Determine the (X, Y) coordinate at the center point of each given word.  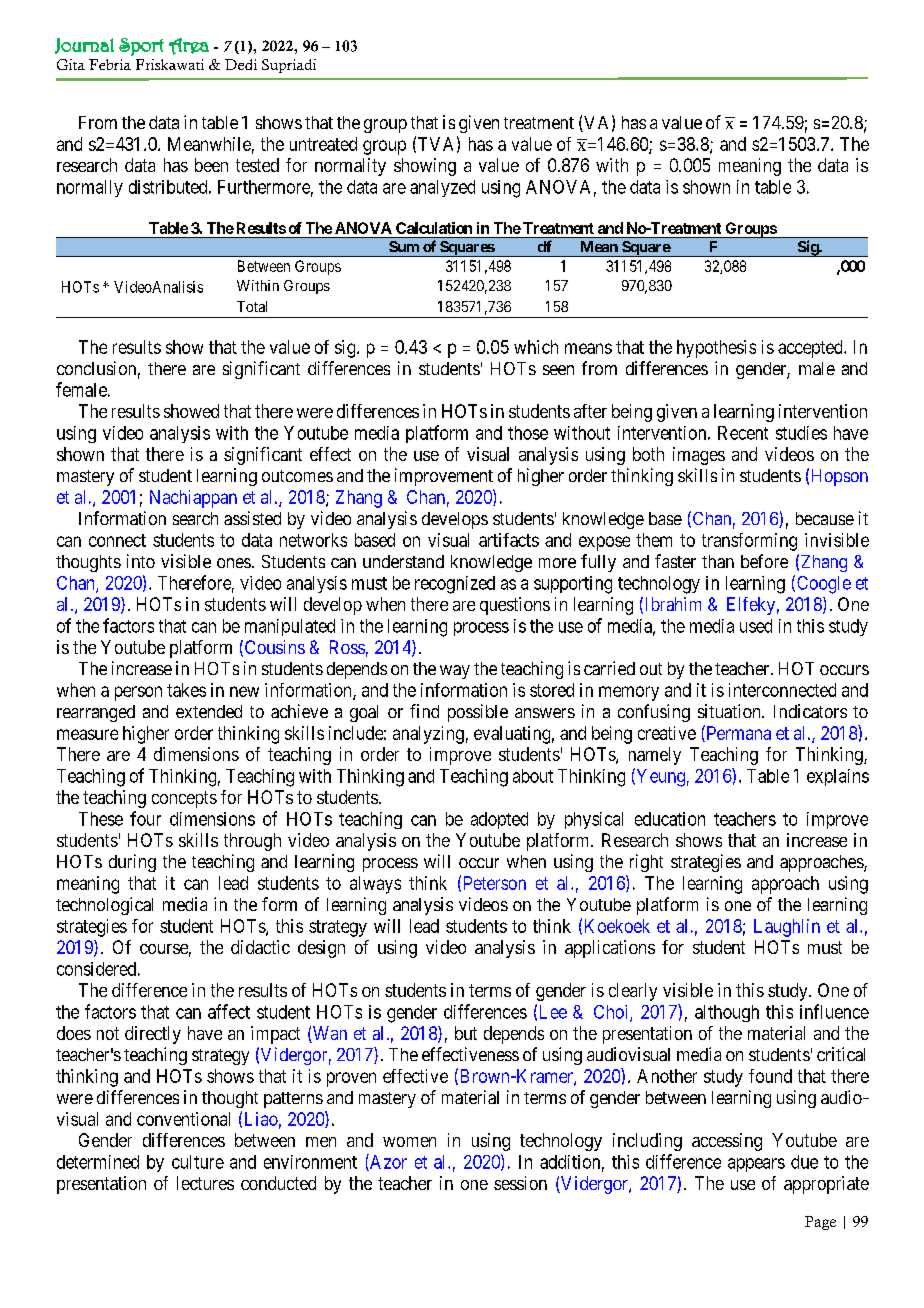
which (536, 347)
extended (209, 711)
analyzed (442, 188)
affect (229, 1011)
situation (730, 711)
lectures (205, 1183)
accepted (811, 349)
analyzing (428, 735)
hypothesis (716, 349)
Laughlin (787, 928)
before (764, 561)
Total (252, 306)
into (141, 561)
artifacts (509, 540)
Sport (141, 47)
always (375, 885)
